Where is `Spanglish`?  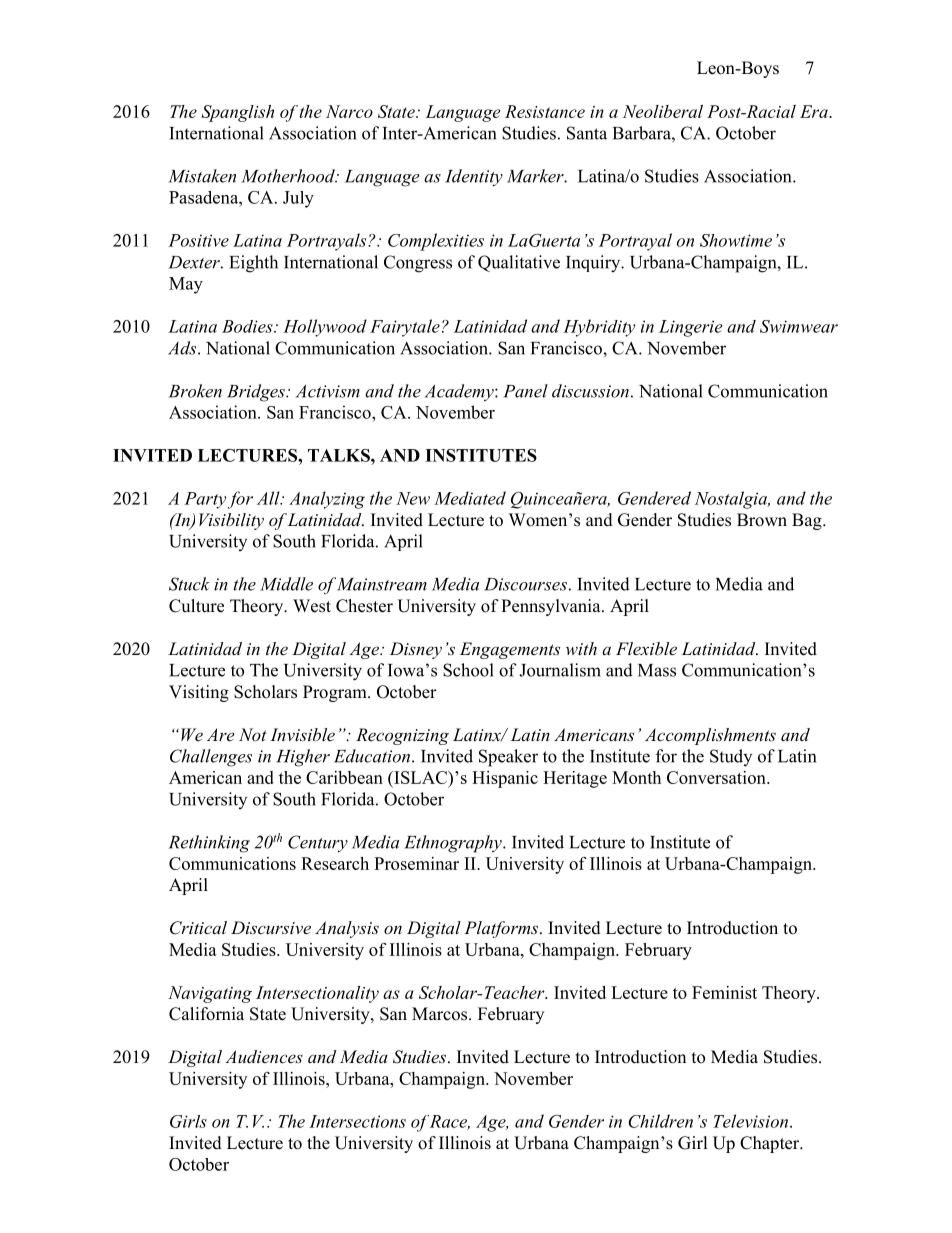
Spanglish is located at coordinates (237, 113).
